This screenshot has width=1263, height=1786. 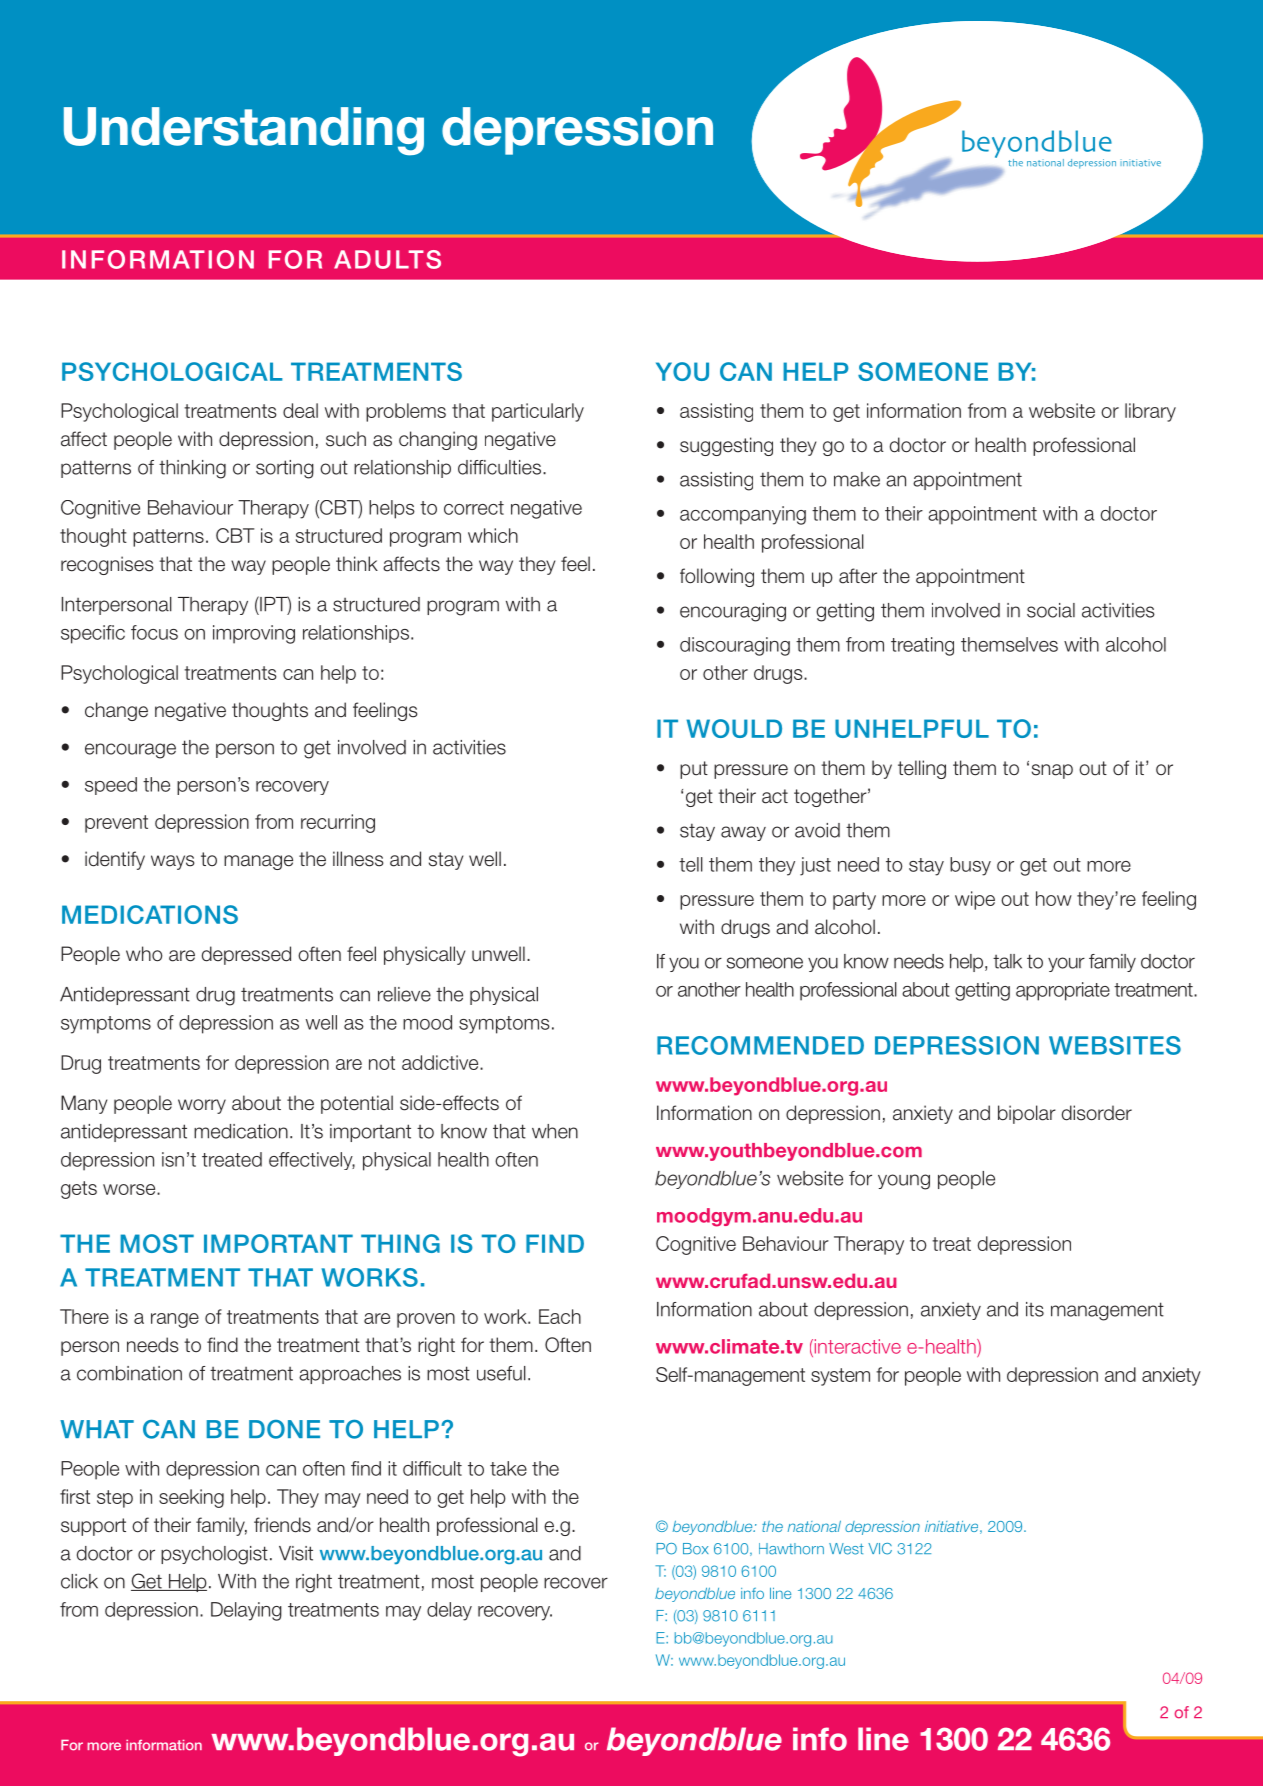 What do you see at coordinates (244, 131) in the screenshot?
I see `Understanding` at bounding box center [244, 131].
